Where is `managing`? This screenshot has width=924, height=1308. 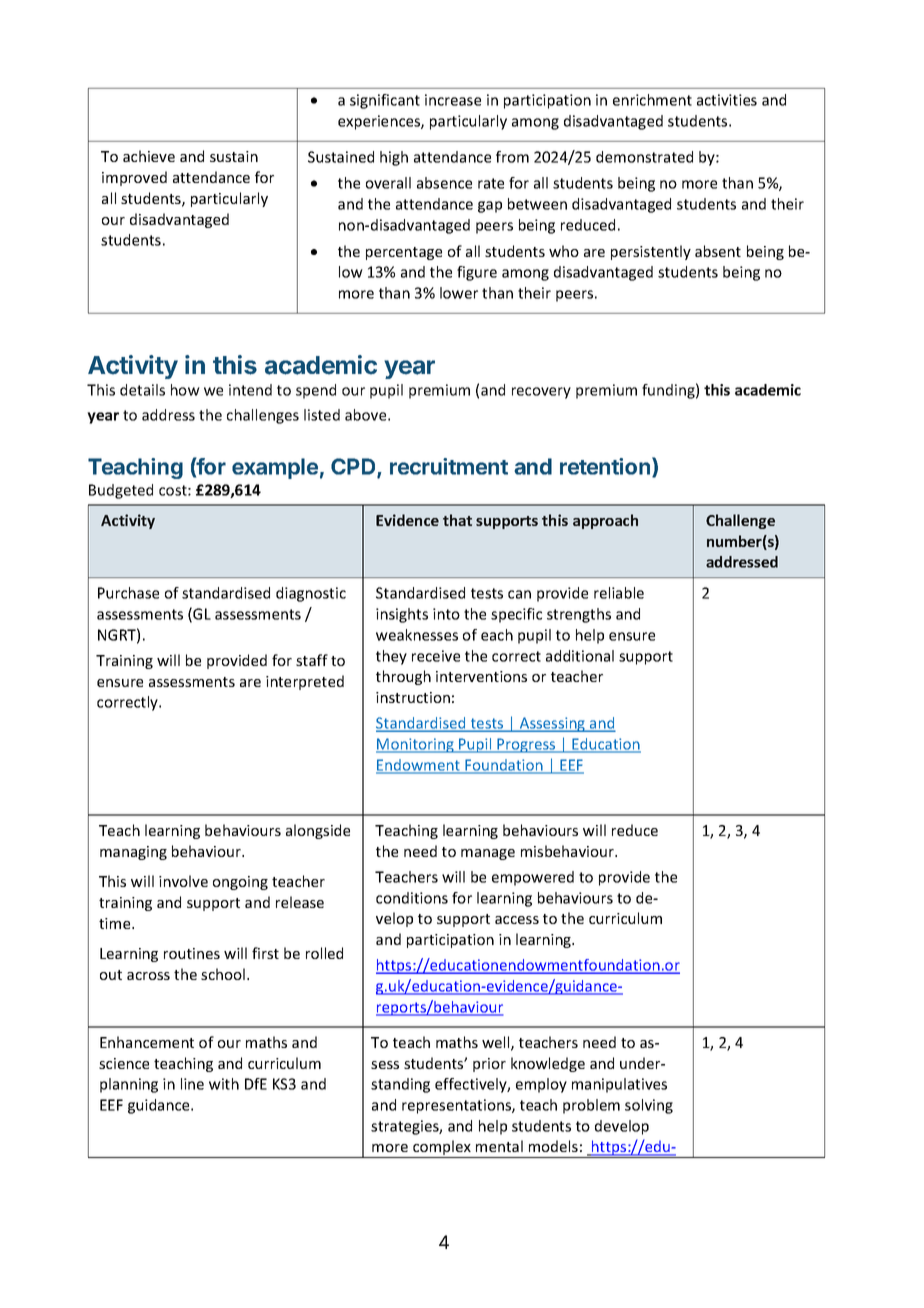
managing is located at coordinates (133, 853).
